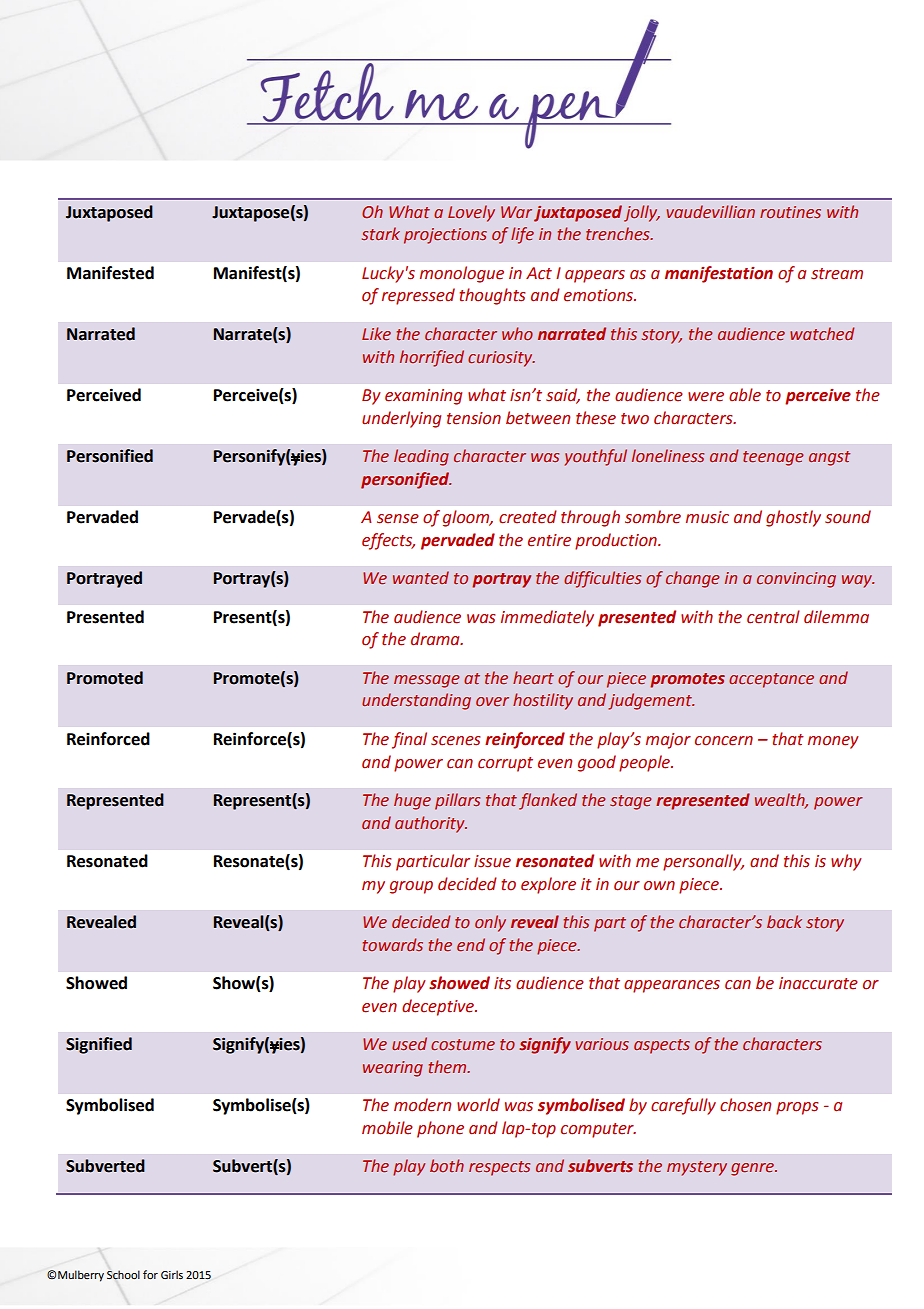 The image size is (924, 1309). I want to click on scenes, so click(455, 741).
